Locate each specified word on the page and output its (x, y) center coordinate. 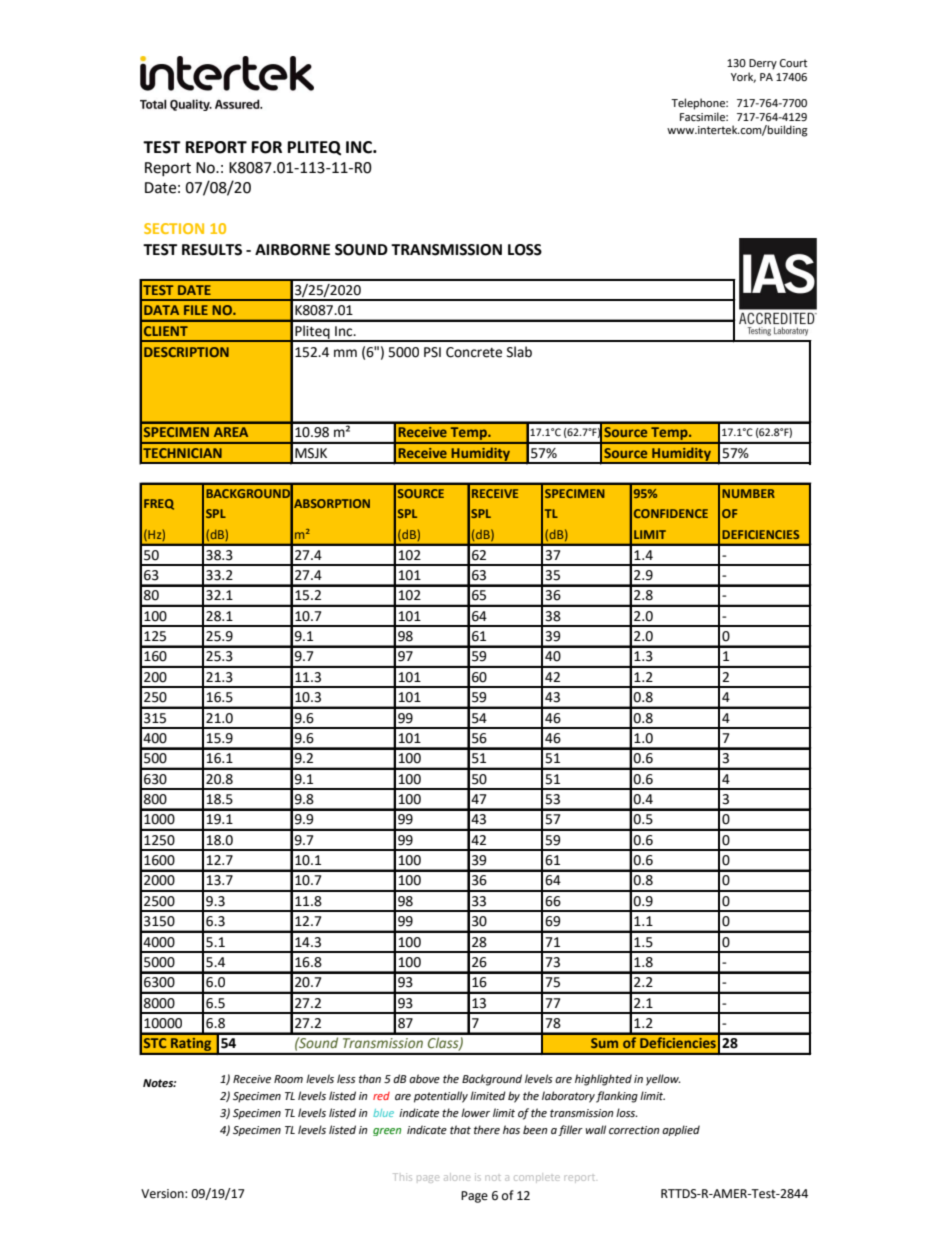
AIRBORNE (292, 250)
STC (155, 1043)
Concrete (474, 352)
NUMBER (748, 493)
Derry (763, 64)
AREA (231, 432)
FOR (267, 147)
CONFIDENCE (671, 513)
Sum (604, 1043)
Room (288, 1079)
